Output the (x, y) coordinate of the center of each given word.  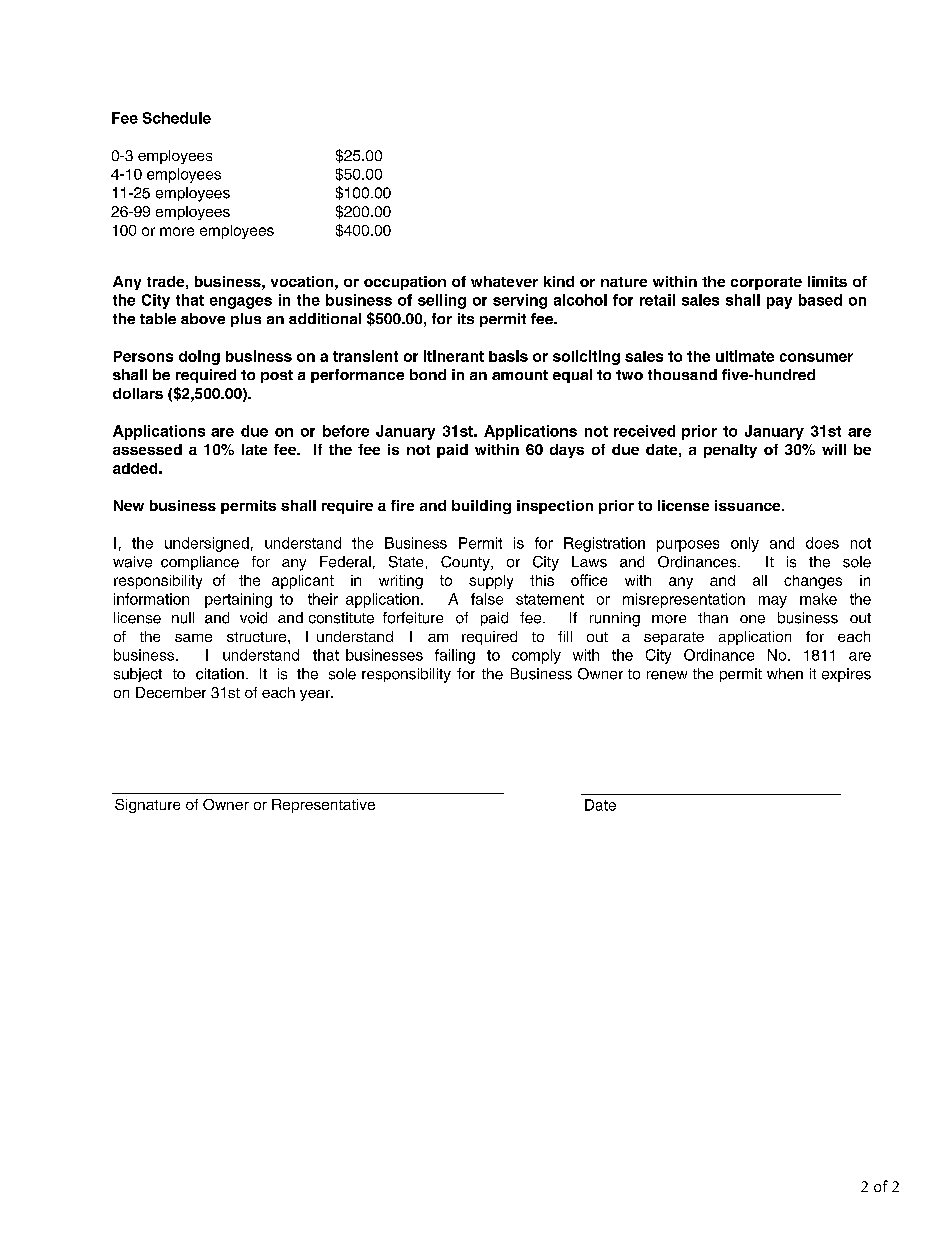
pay (779, 303)
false (487, 599)
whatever (504, 281)
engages (241, 303)
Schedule (177, 118)
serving (520, 301)
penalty (730, 451)
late (254, 449)
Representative (323, 806)
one (752, 619)
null (183, 618)
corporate (766, 283)
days (567, 451)
